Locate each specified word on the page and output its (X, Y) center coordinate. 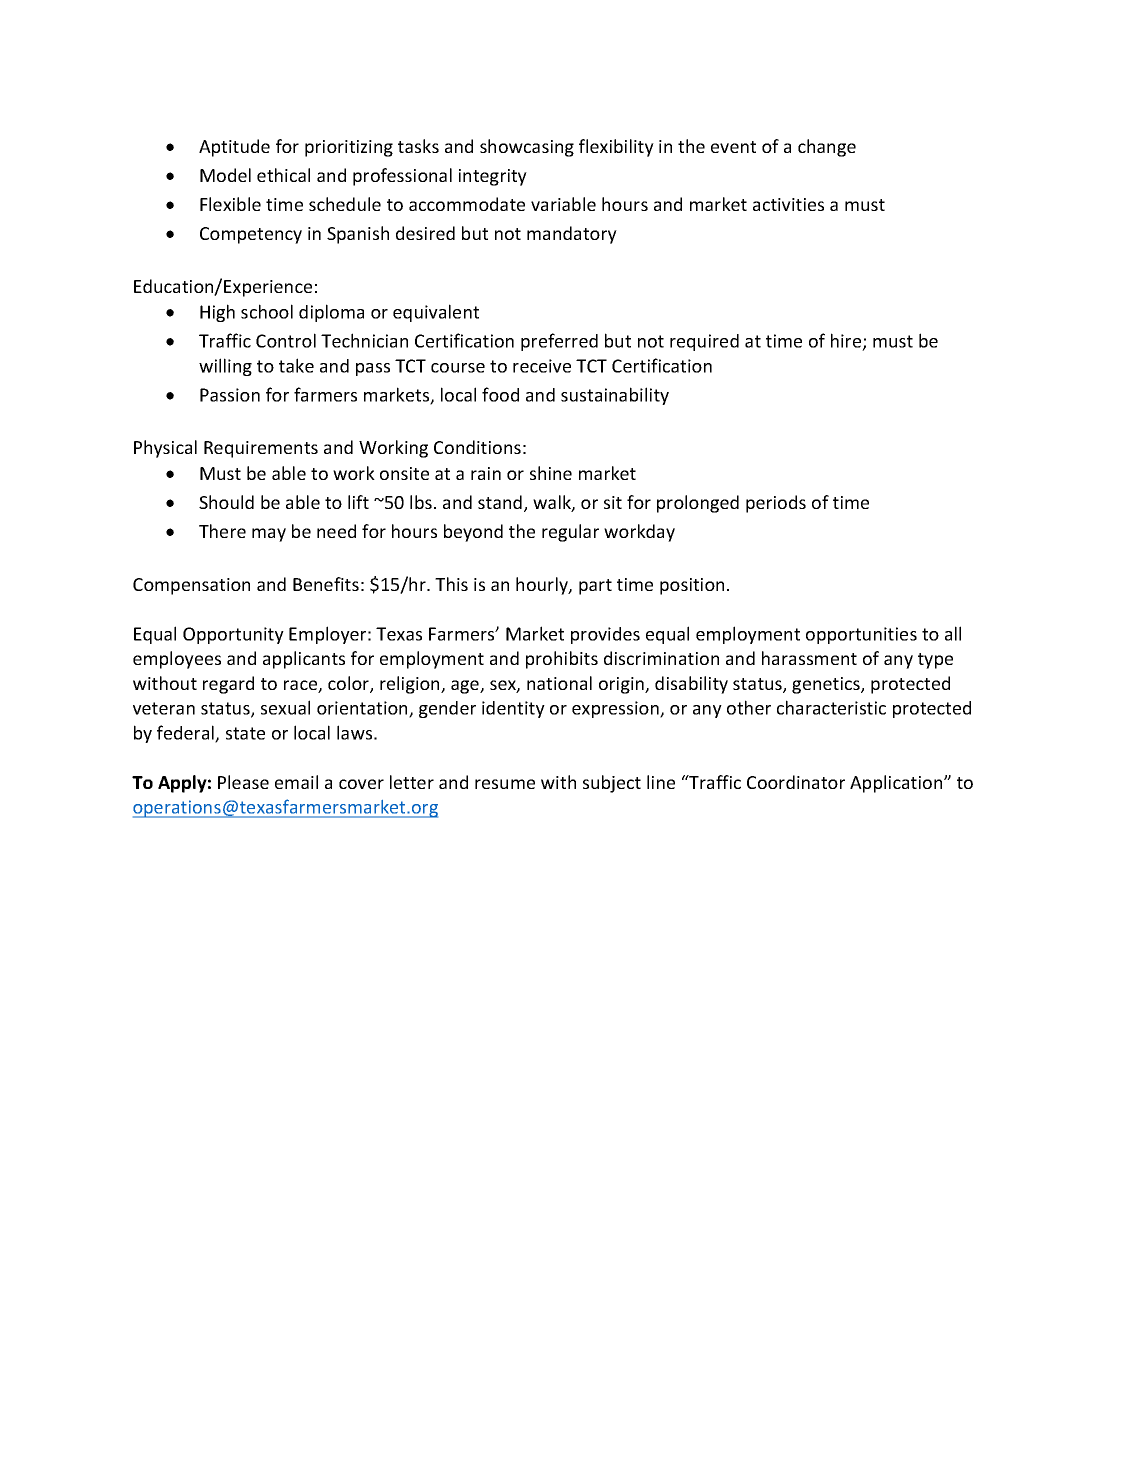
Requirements (261, 449)
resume (505, 784)
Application (897, 784)
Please (243, 782)
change (827, 148)
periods (776, 504)
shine (551, 473)
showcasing (527, 148)
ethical (283, 175)
